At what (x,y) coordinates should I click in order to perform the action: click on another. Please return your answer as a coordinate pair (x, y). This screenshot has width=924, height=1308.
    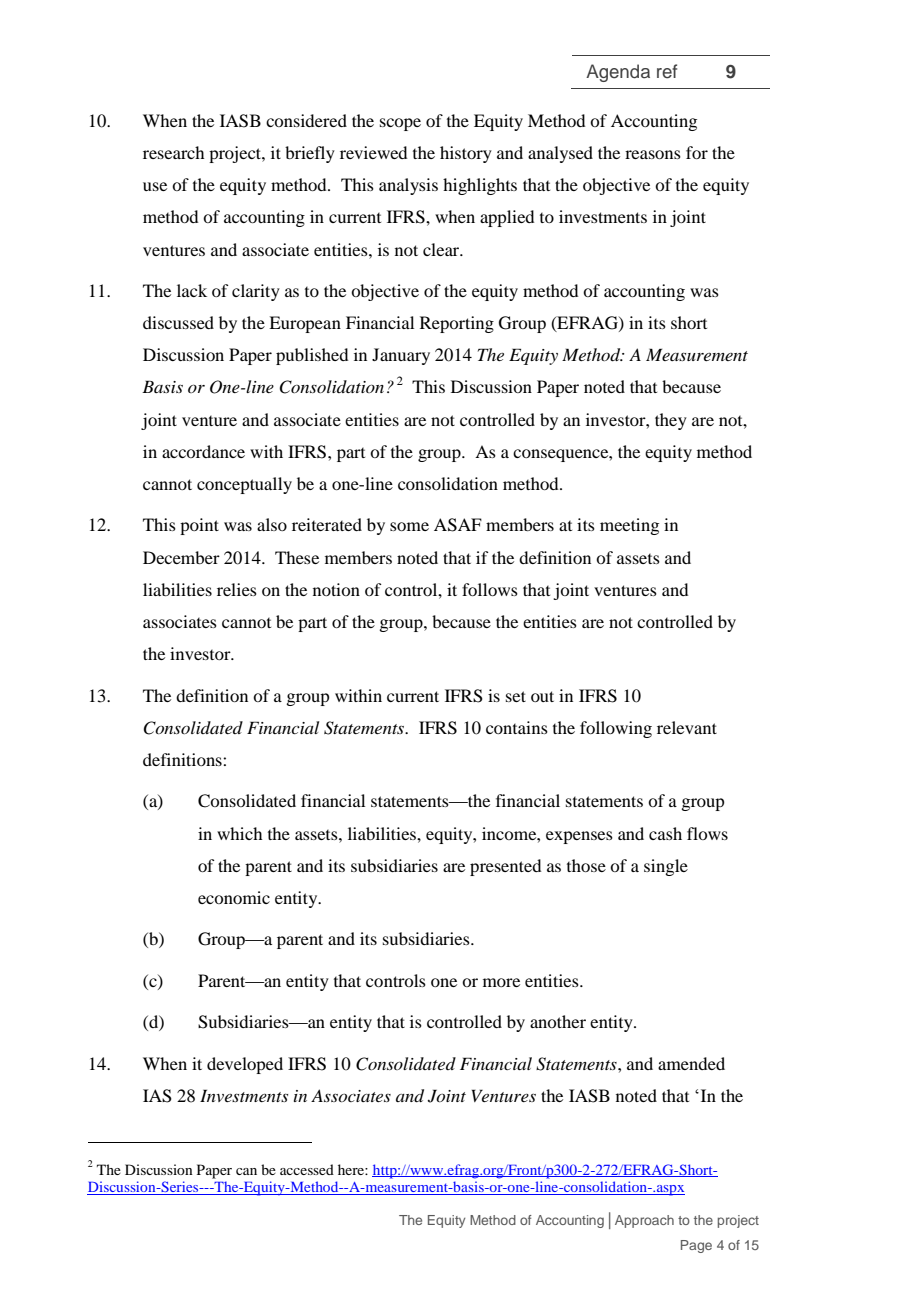
    Looking at the image, I should click on (558, 1021).
